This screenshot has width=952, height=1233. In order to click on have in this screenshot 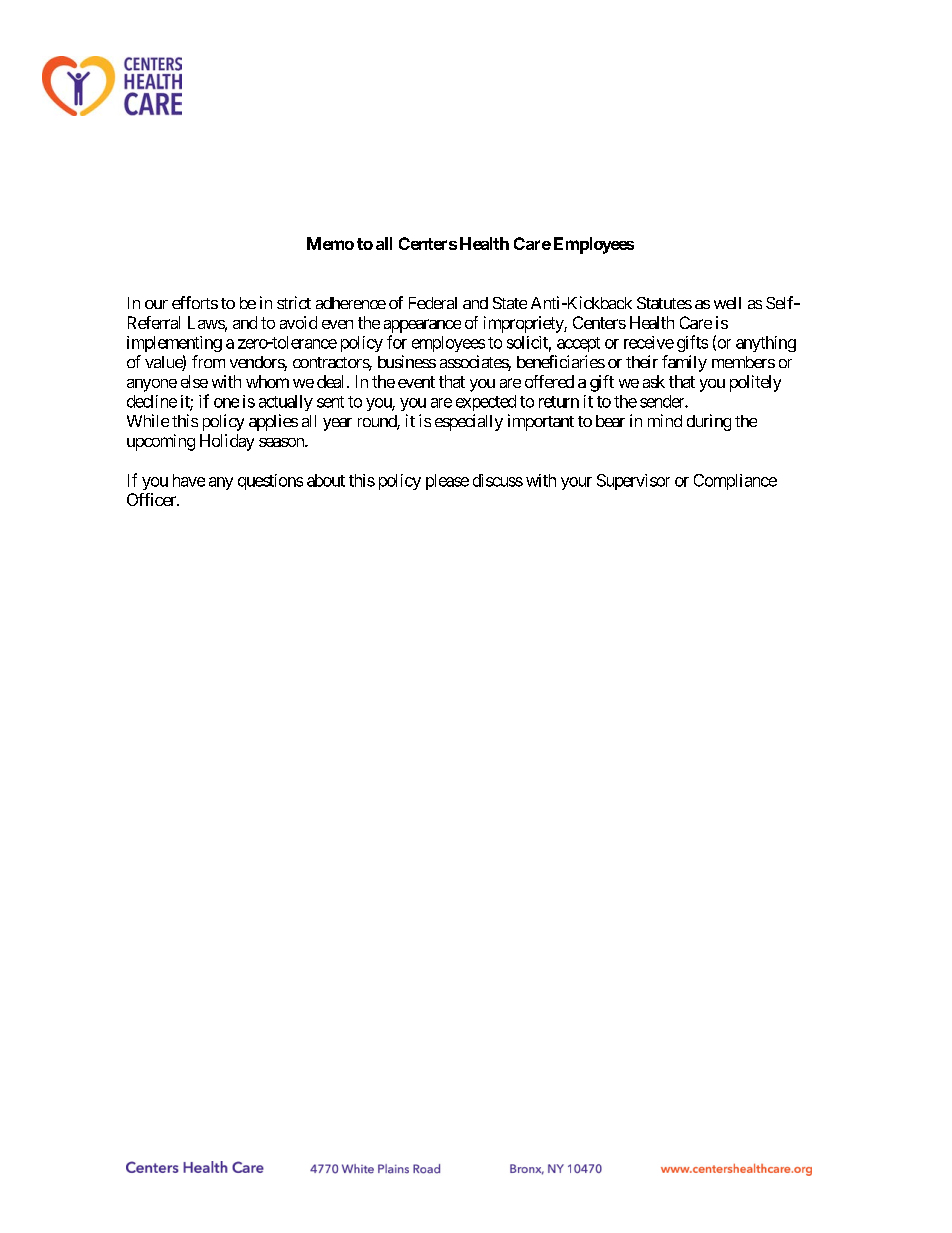, I will do `click(189, 480)`.
